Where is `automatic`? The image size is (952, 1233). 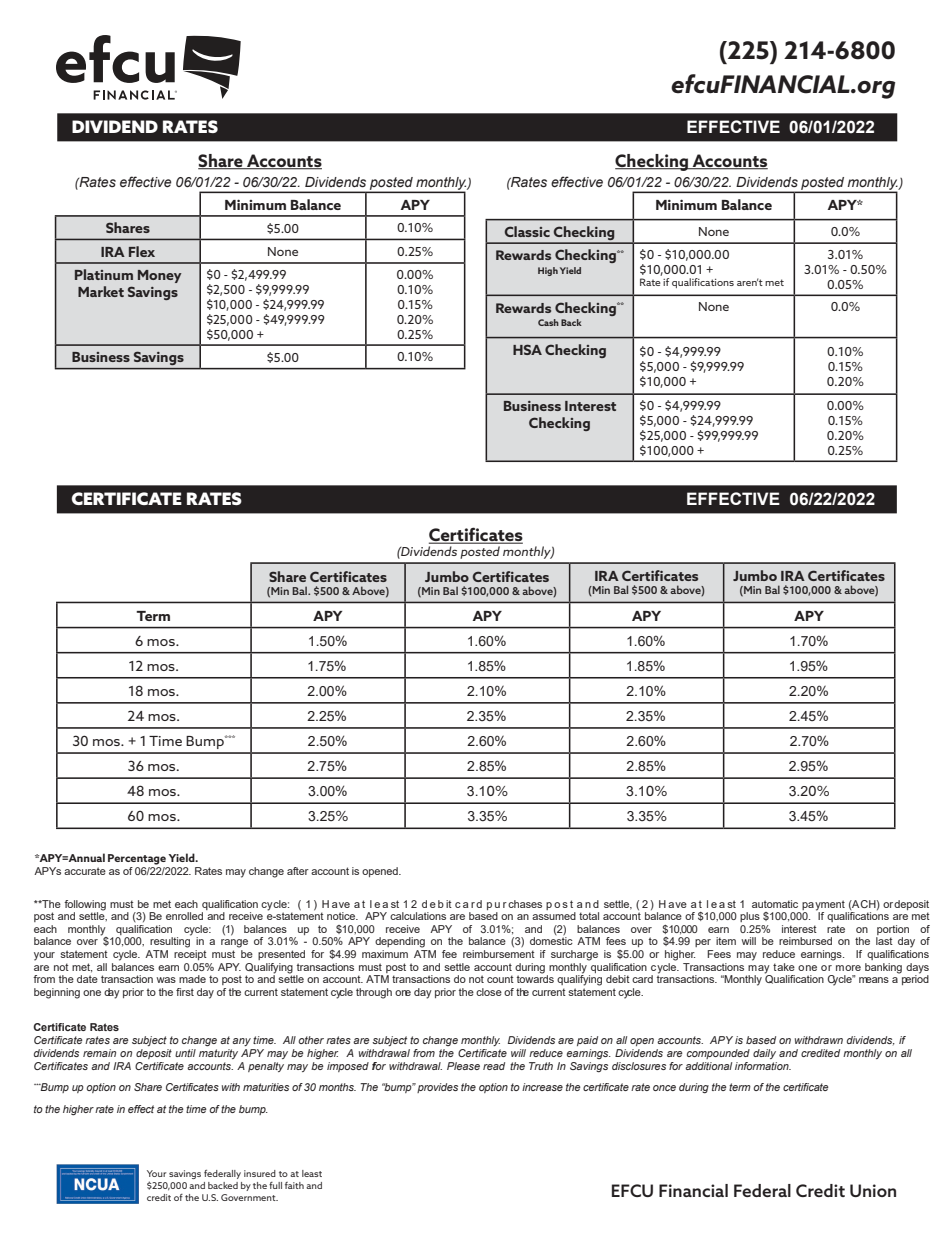 automatic is located at coordinates (775, 904).
